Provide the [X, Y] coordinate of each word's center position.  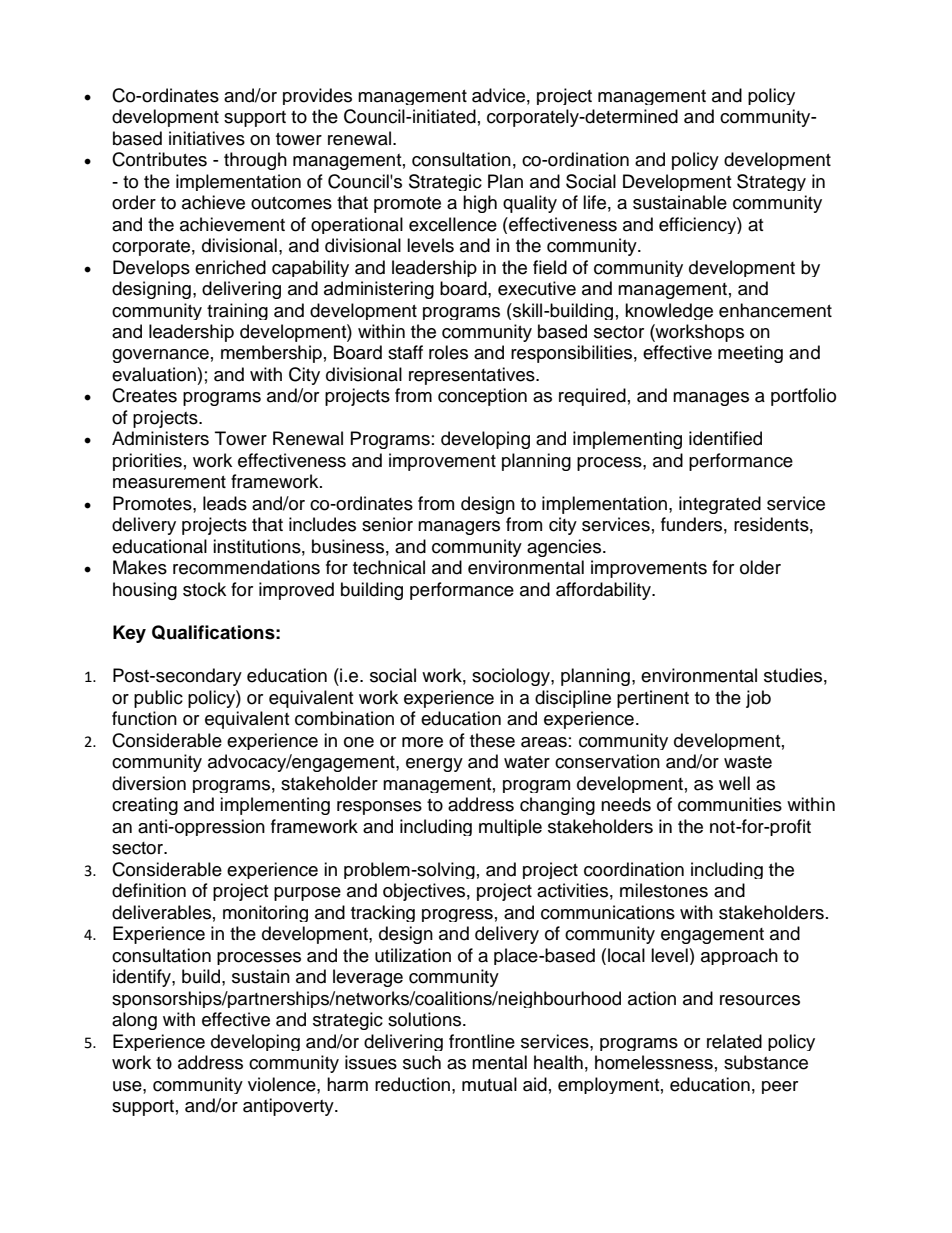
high [480, 204]
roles [448, 352]
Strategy [771, 182]
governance [160, 356]
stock [204, 589]
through [255, 161]
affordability [604, 591]
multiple [510, 827]
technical [389, 567]
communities [730, 804]
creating [145, 806]
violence [283, 1084]
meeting [750, 354]
